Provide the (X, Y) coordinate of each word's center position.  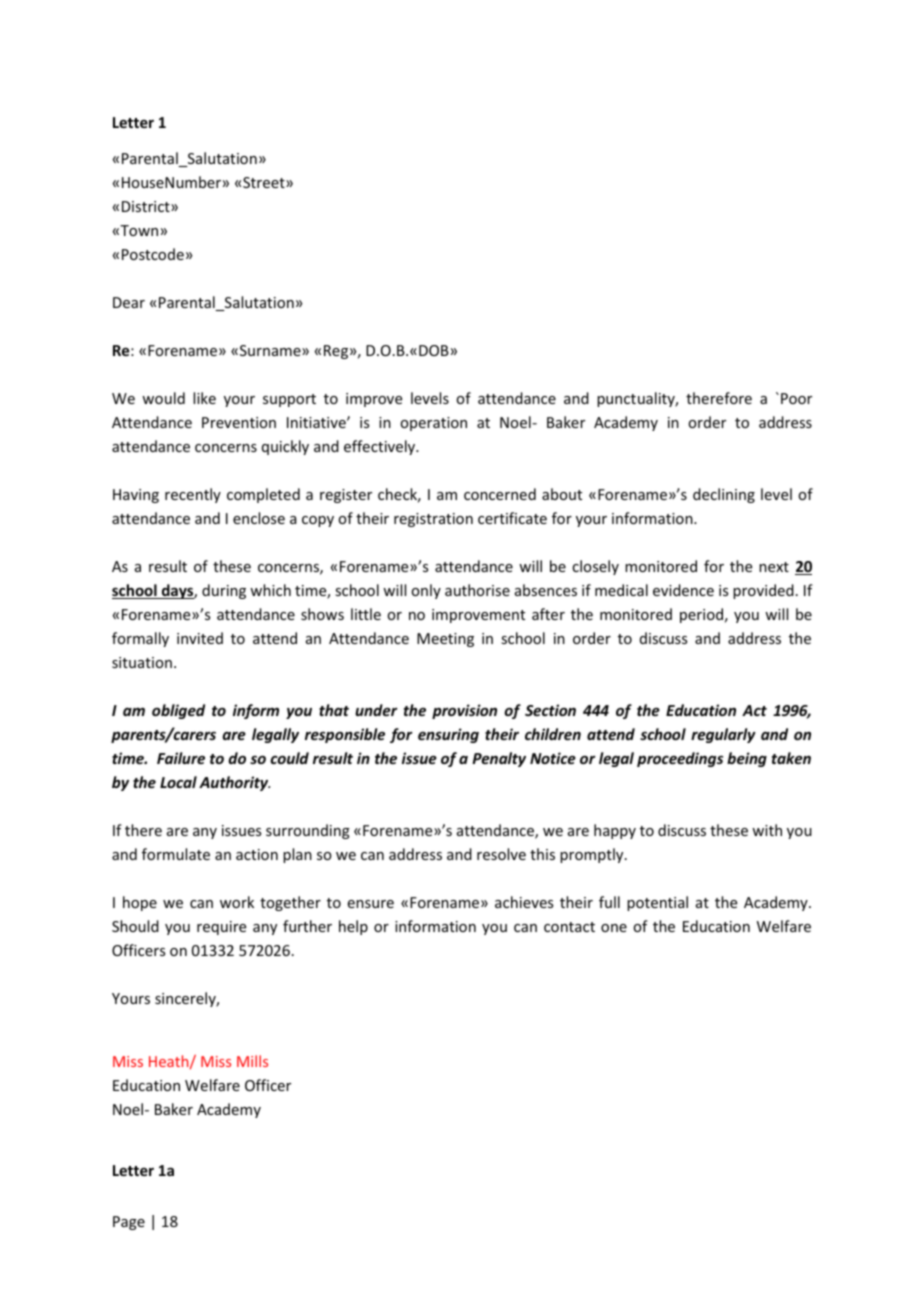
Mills (252, 1061)
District (147, 206)
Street (265, 182)
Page (129, 1223)
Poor (796, 398)
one (614, 928)
